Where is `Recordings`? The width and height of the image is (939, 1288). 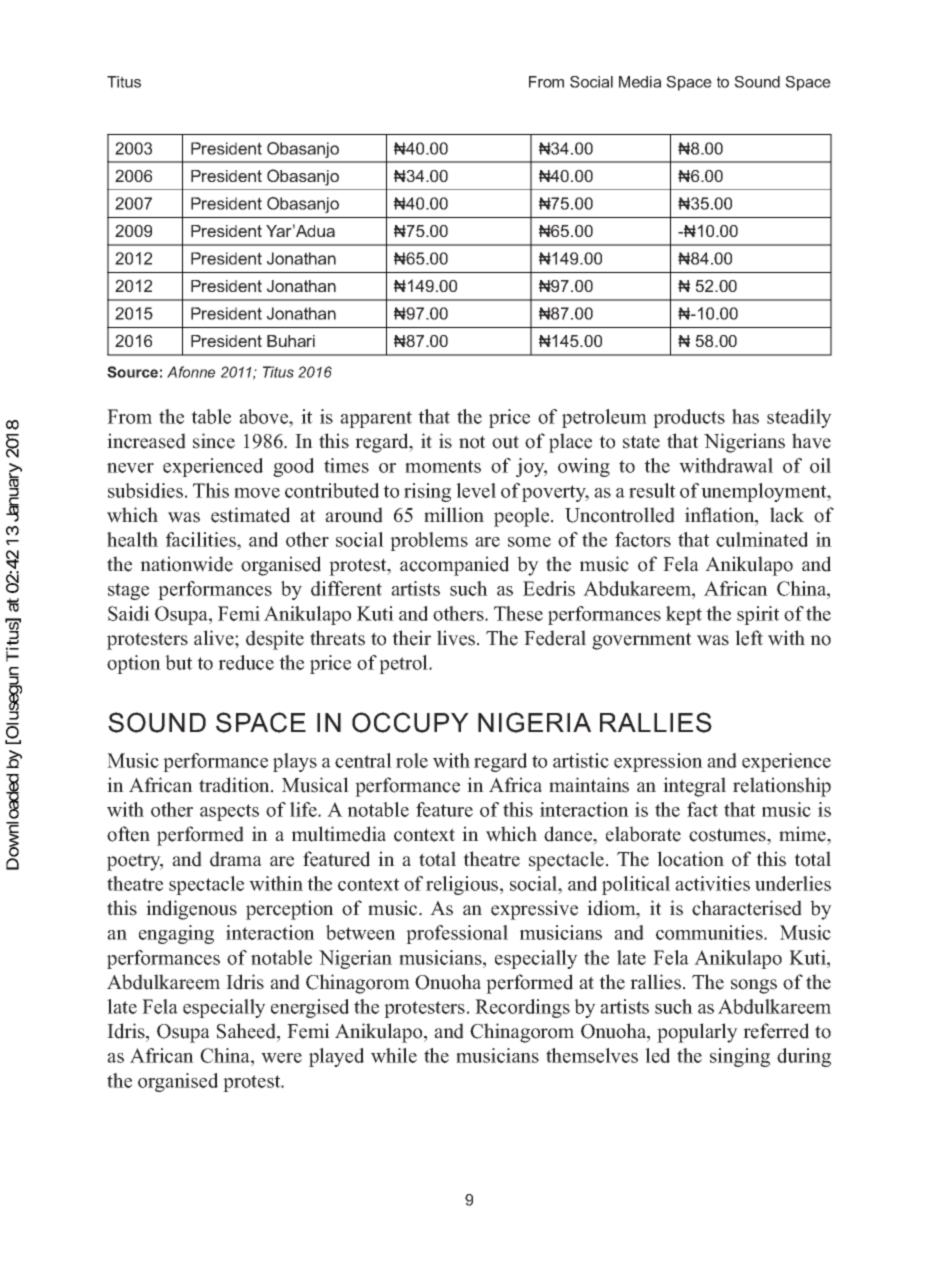
Recordings is located at coordinates (522, 1008).
